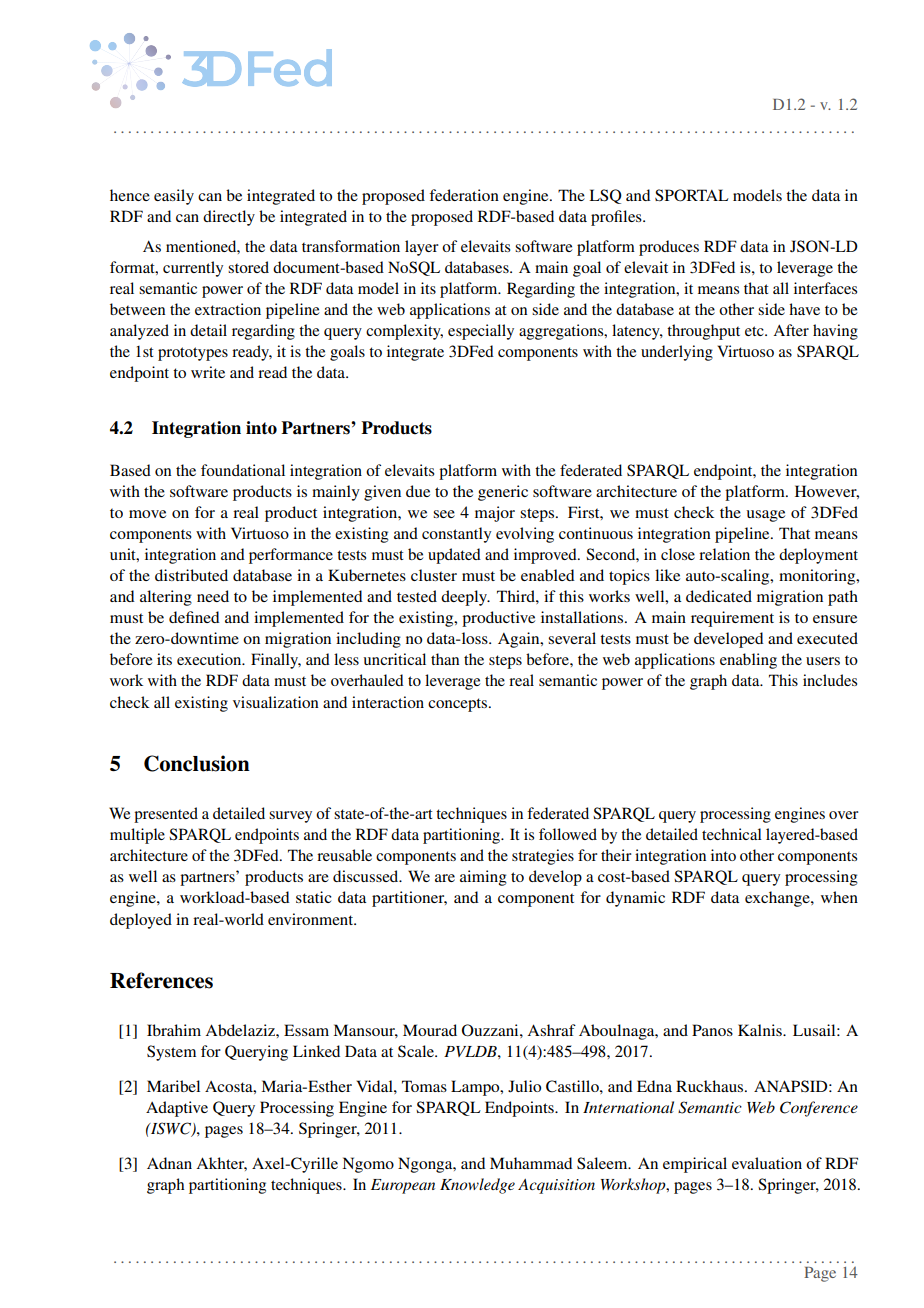  What do you see at coordinates (464, 195) in the screenshot?
I see `federation` at bounding box center [464, 195].
